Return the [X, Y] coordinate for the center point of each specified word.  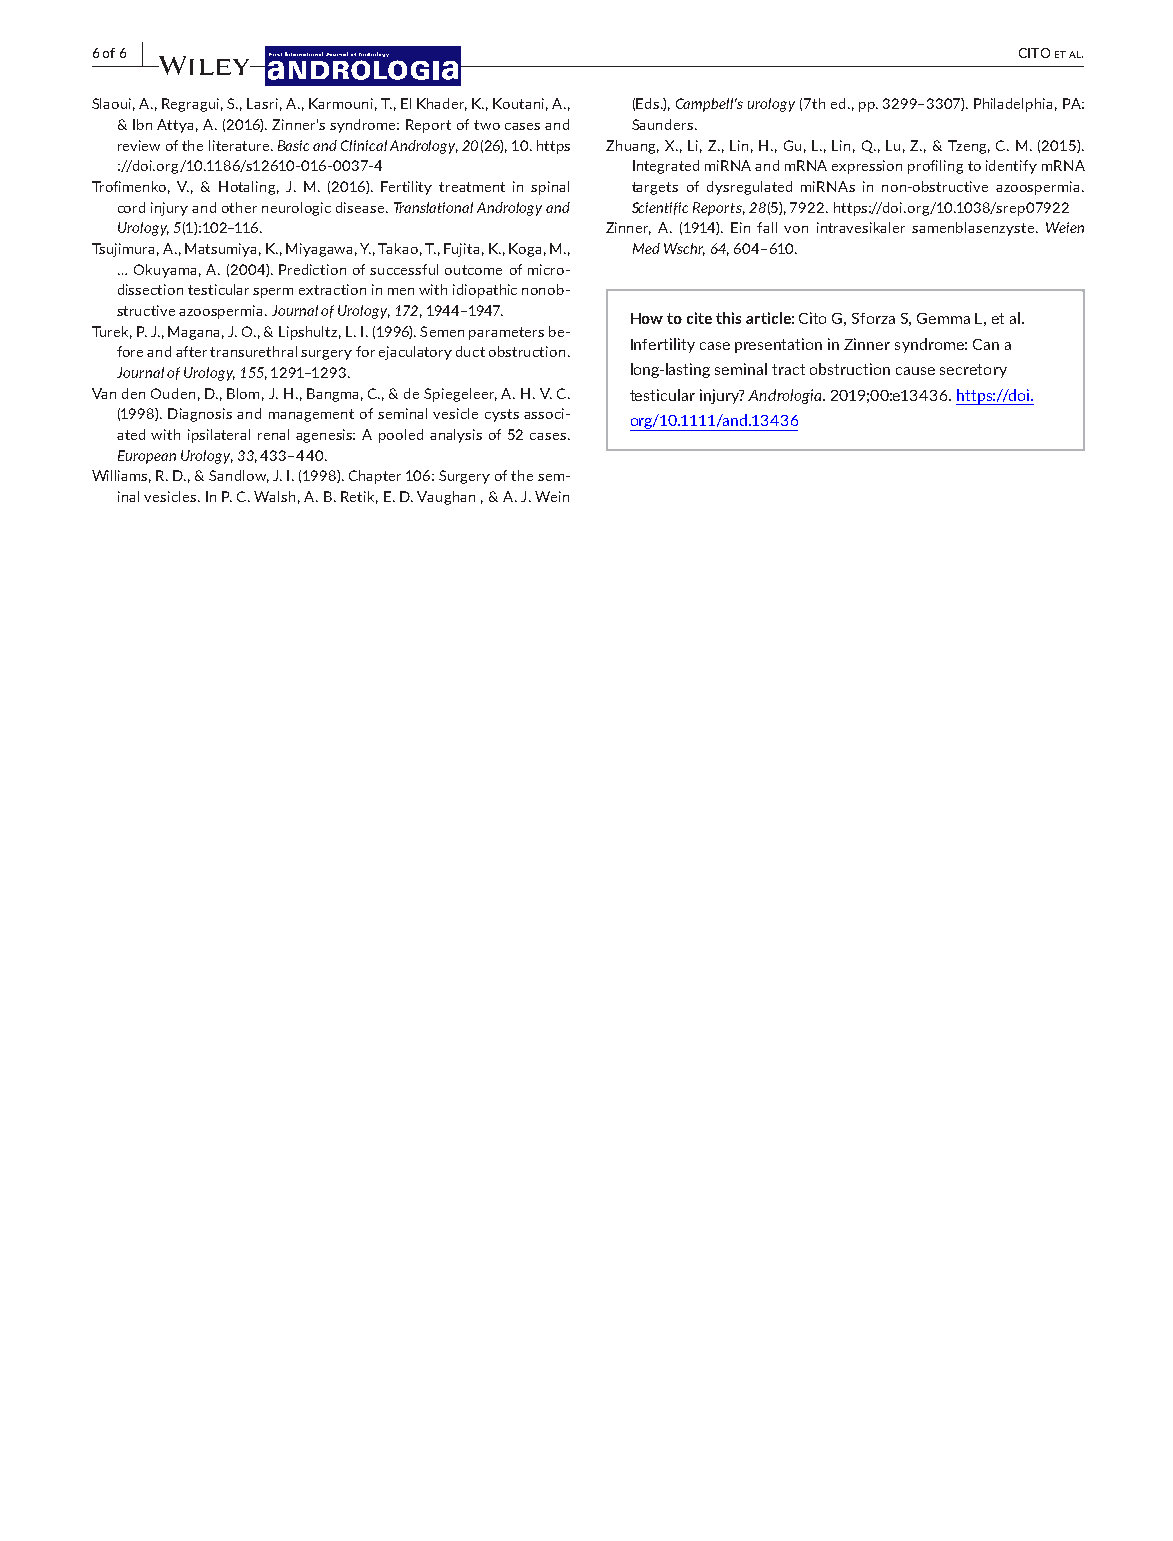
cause [915, 371]
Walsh [274, 496]
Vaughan [446, 498]
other [239, 207]
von [796, 229]
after [191, 351]
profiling [935, 167]
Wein [552, 496]
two [487, 125]
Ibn [142, 124]
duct [470, 351]
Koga [525, 250]
